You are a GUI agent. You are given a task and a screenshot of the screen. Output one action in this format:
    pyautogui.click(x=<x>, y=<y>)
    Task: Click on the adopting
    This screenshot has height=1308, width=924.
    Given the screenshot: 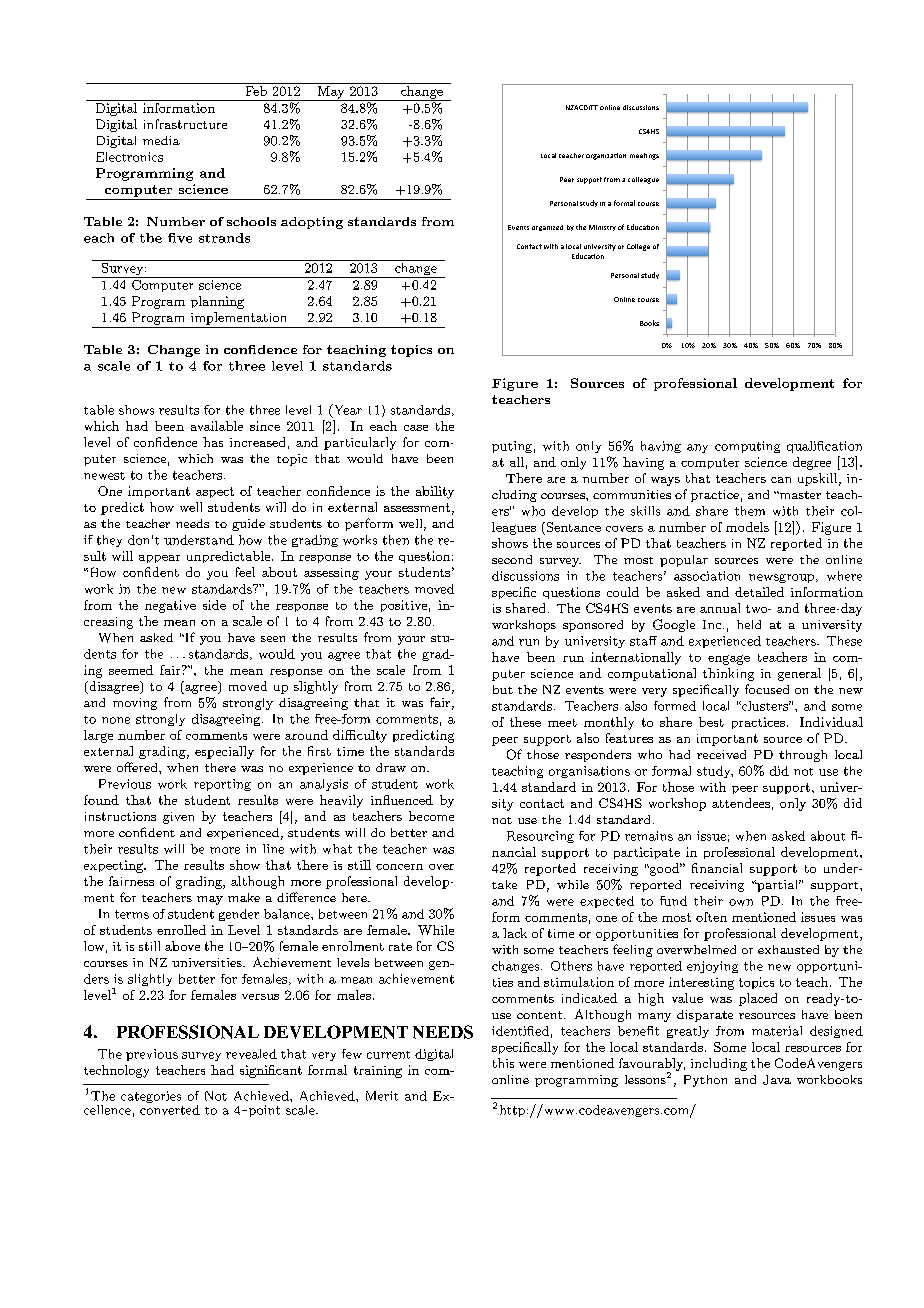 What is the action you would take?
    pyautogui.click(x=312, y=223)
